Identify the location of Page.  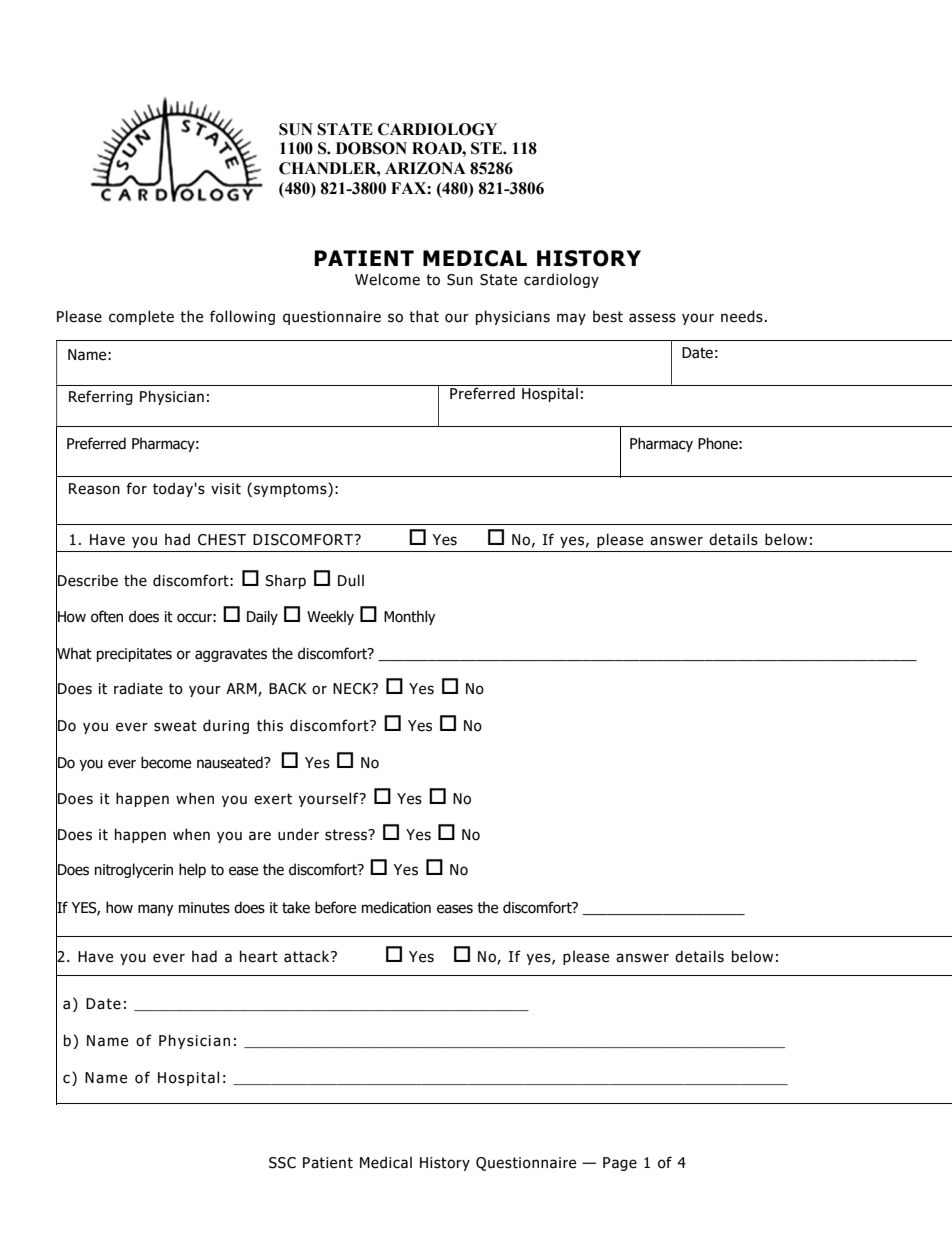
(620, 1164).
